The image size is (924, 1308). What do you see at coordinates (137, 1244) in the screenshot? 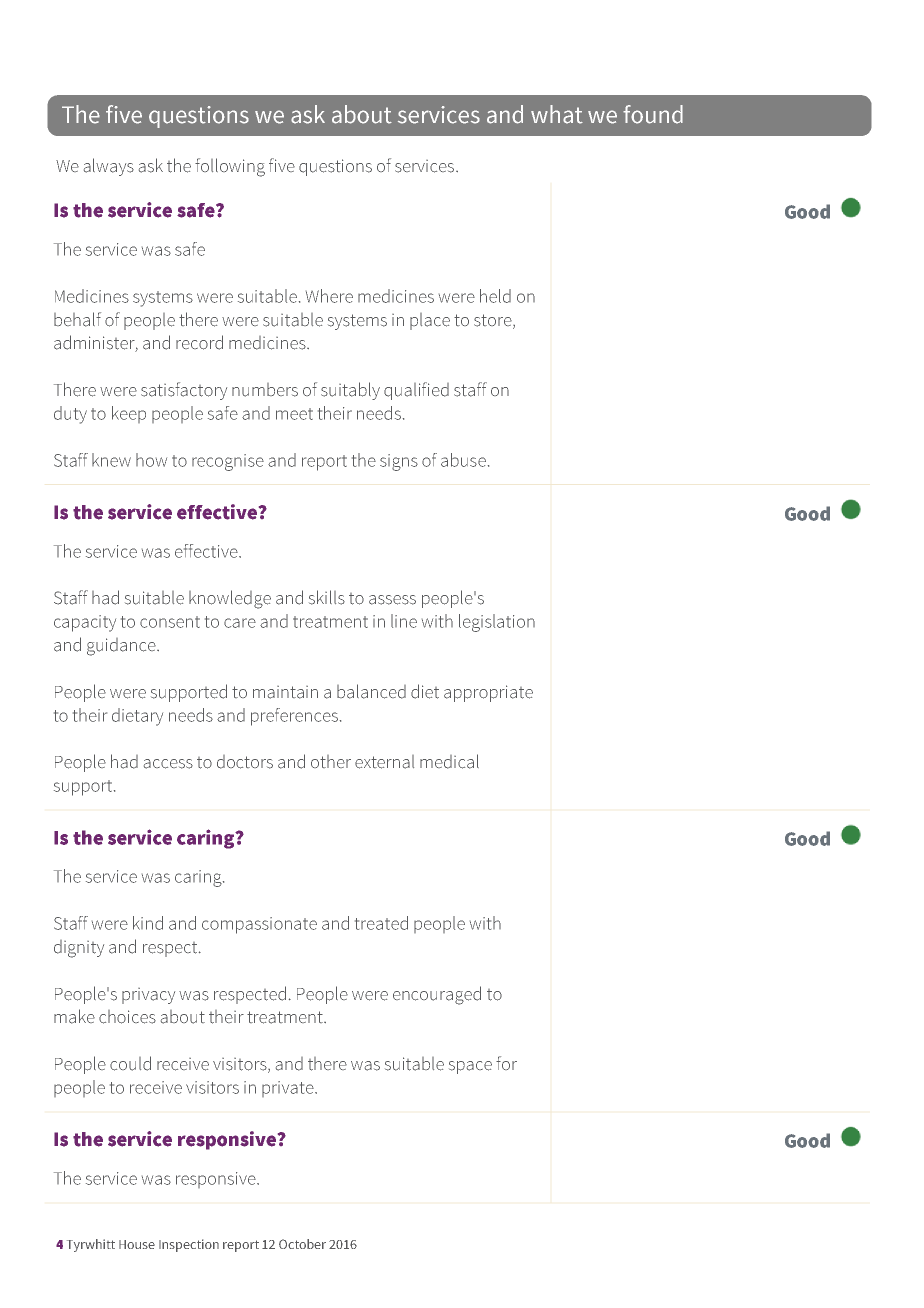
I see `House` at bounding box center [137, 1244].
